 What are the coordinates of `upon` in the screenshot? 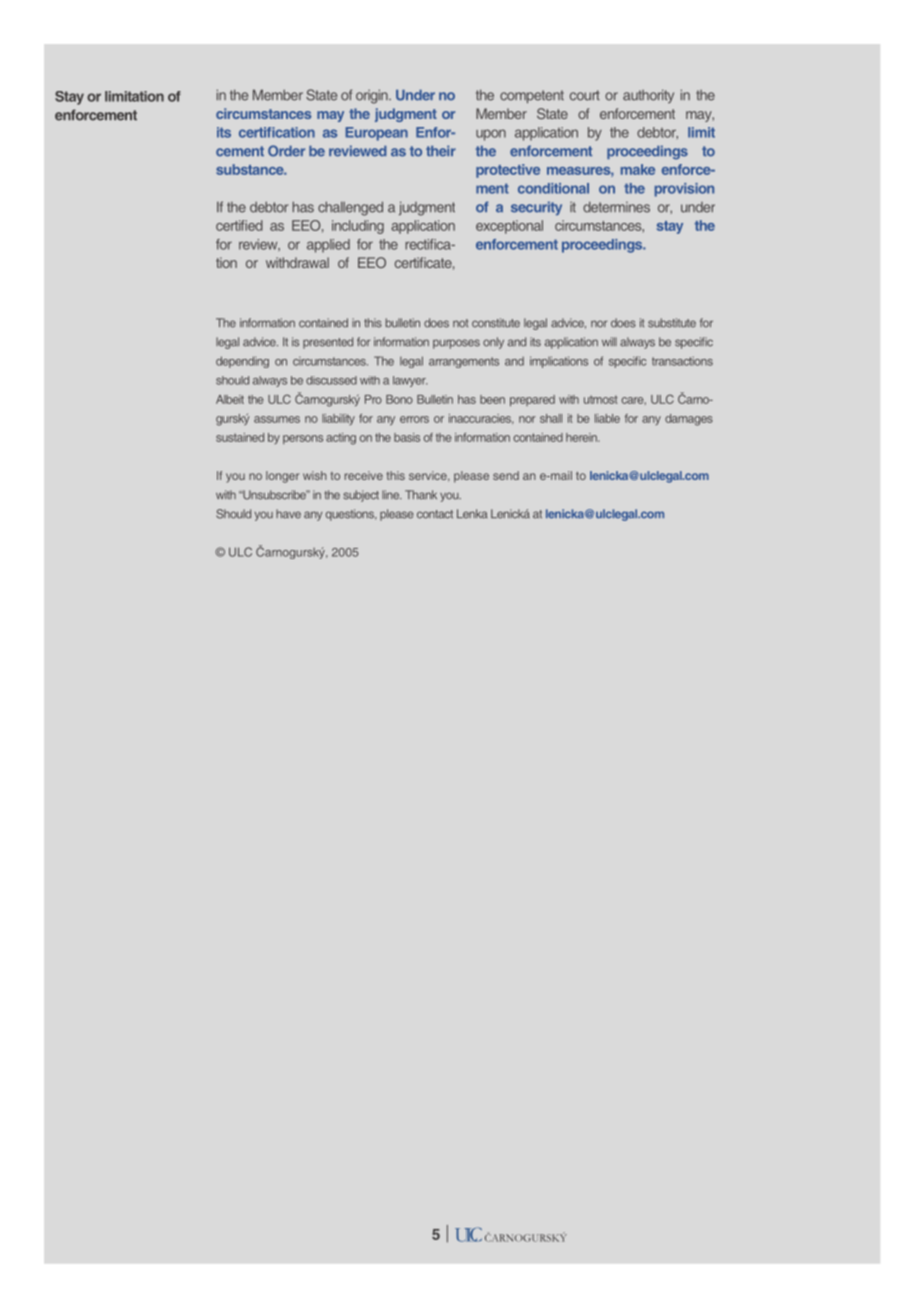 It's located at (491, 135).
